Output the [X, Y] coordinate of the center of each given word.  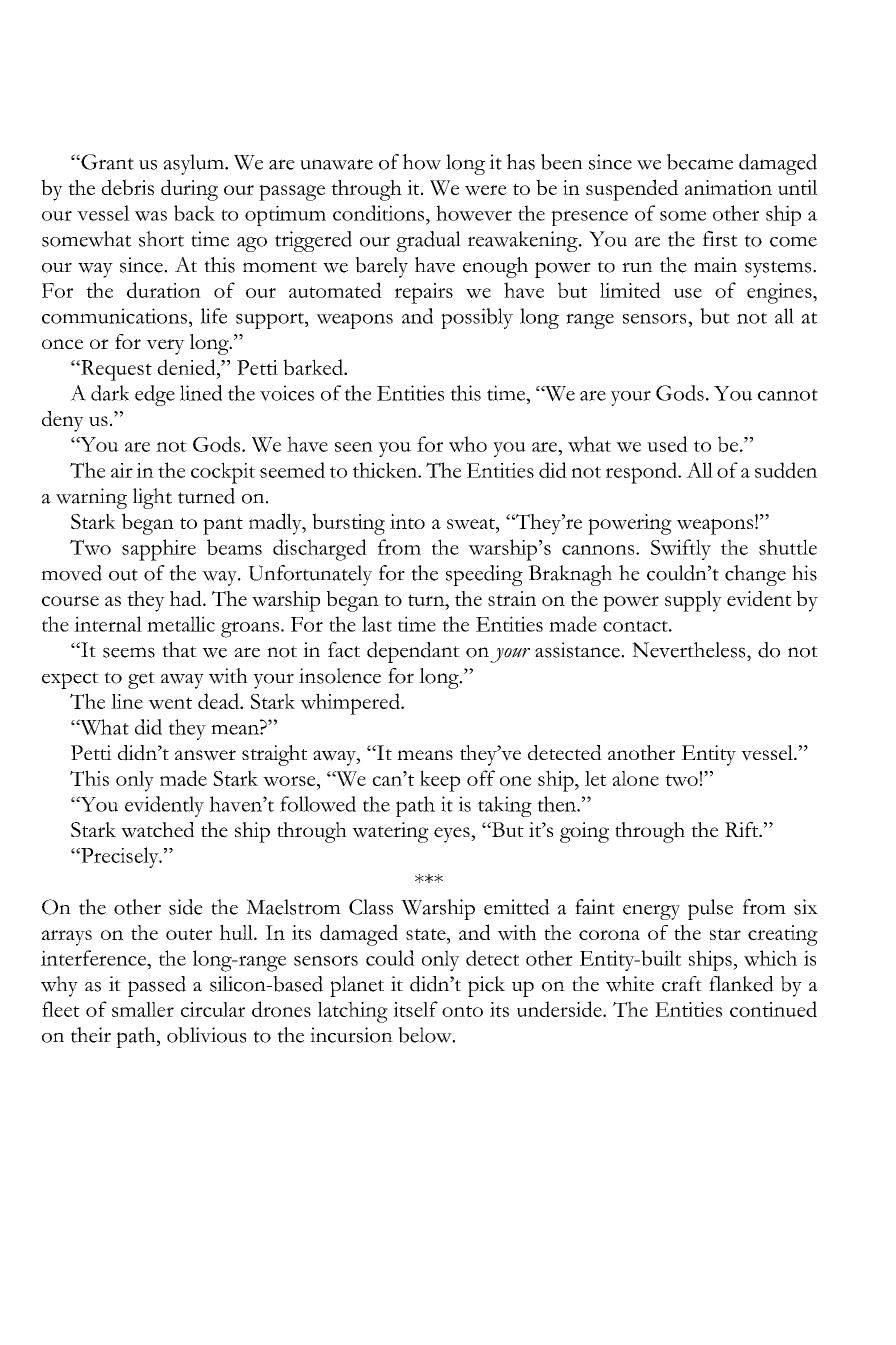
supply [693, 601]
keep [440, 781]
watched [158, 830]
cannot [788, 395]
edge [155, 395]
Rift [743, 829]
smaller [143, 1009]
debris [127, 187]
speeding [484, 575]
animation [728, 187]
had [186, 598]
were [486, 190]
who [468, 444]
